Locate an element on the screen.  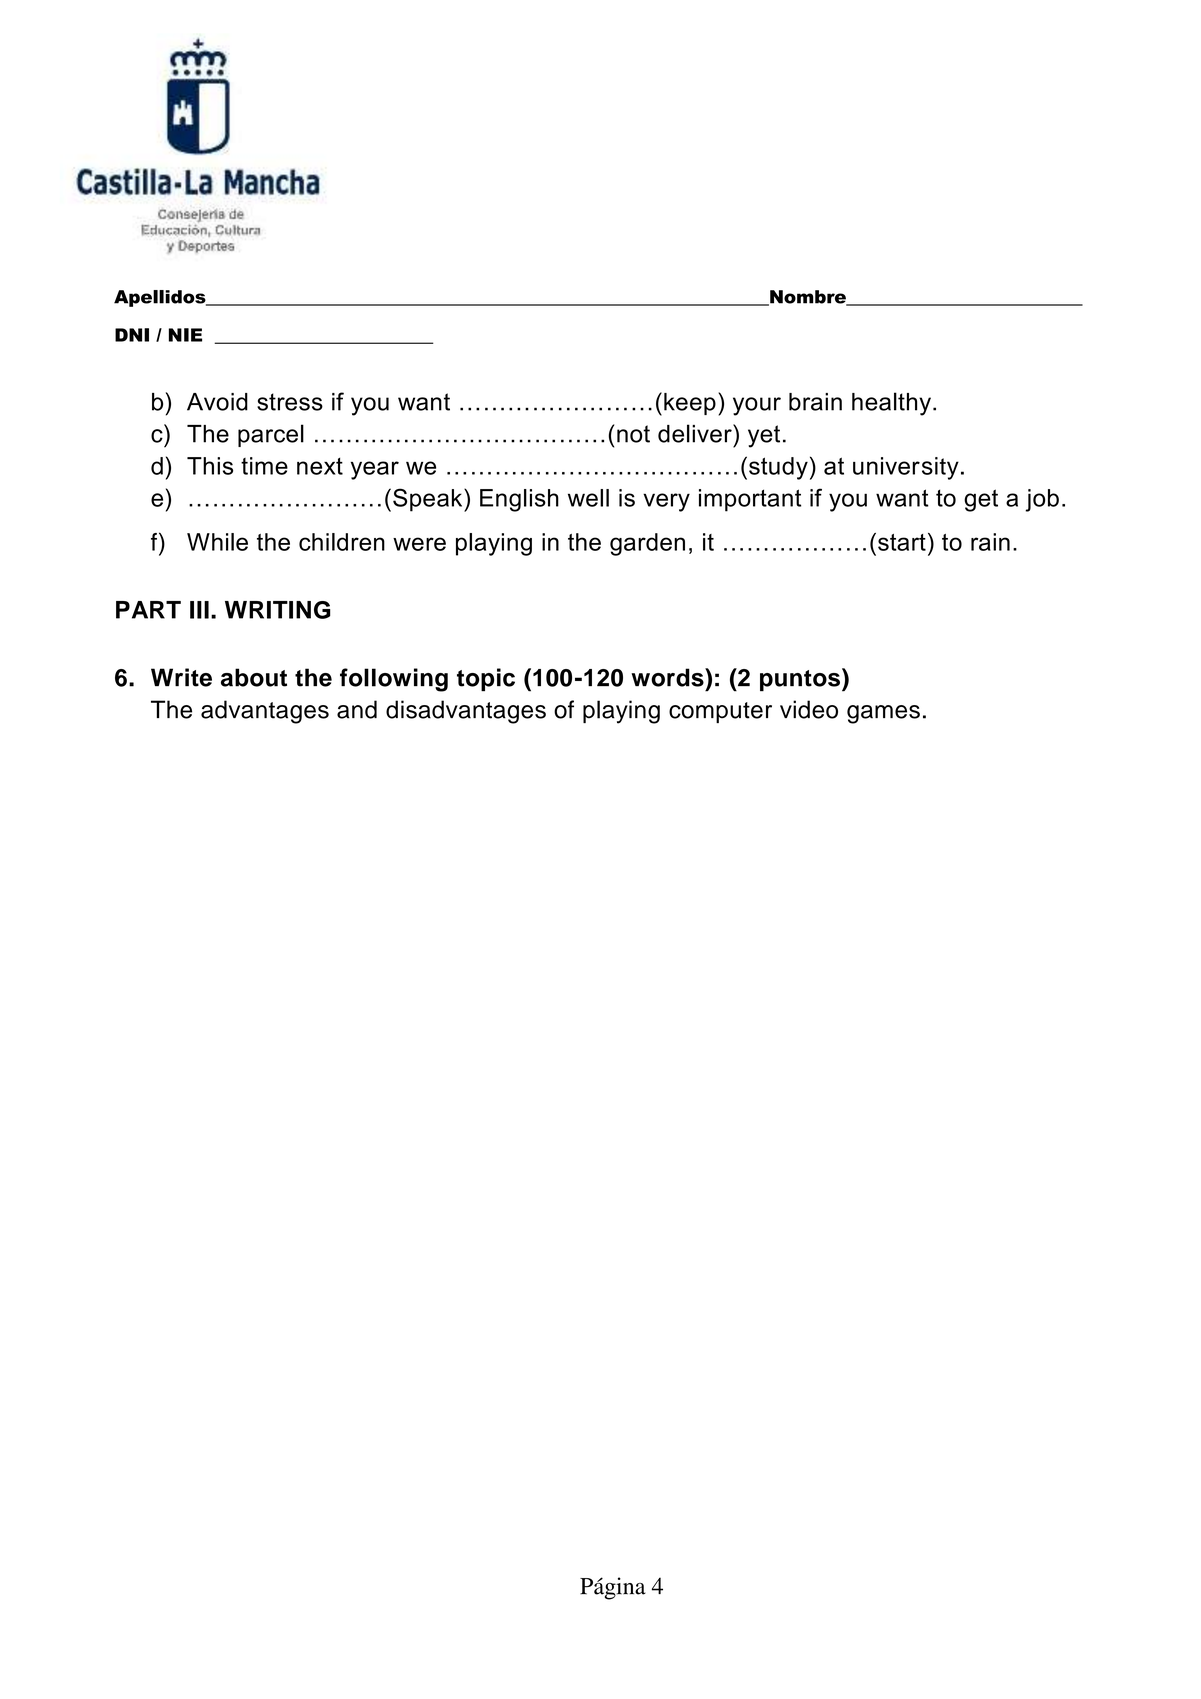
games is located at coordinates (883, 714).
